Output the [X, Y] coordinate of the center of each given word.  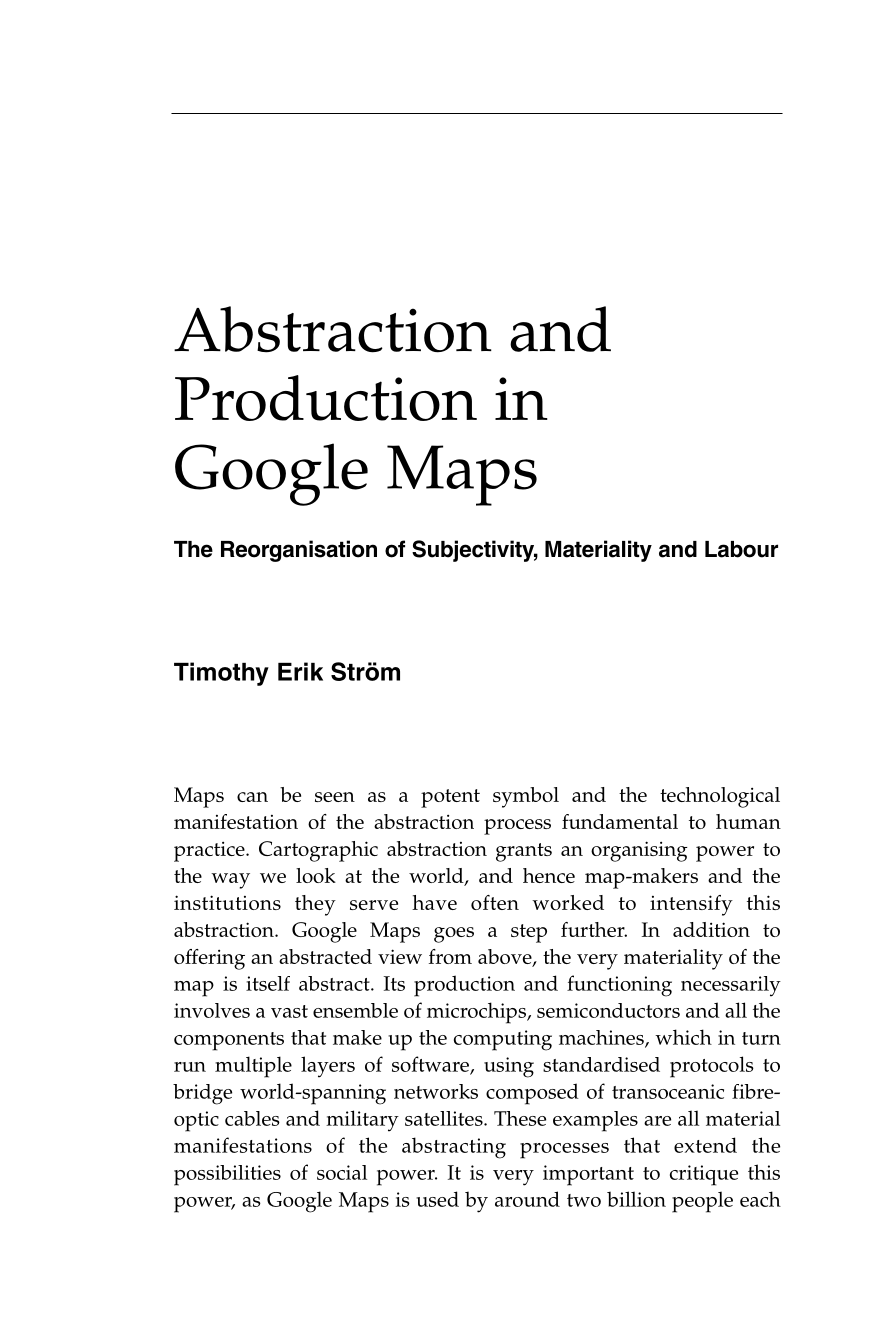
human [748, 821]
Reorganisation [299, 551]
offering [209, 959]
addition [711, 929]
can [252, 797]
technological [720, 797]
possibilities [227, 1175]
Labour [741, 549]
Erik [300, 671]
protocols [712, 1067]
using [509, 1067]
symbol [526, 797]
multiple [253, 1067]
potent [450, 798]
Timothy [221, 674]
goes [454, 935]
